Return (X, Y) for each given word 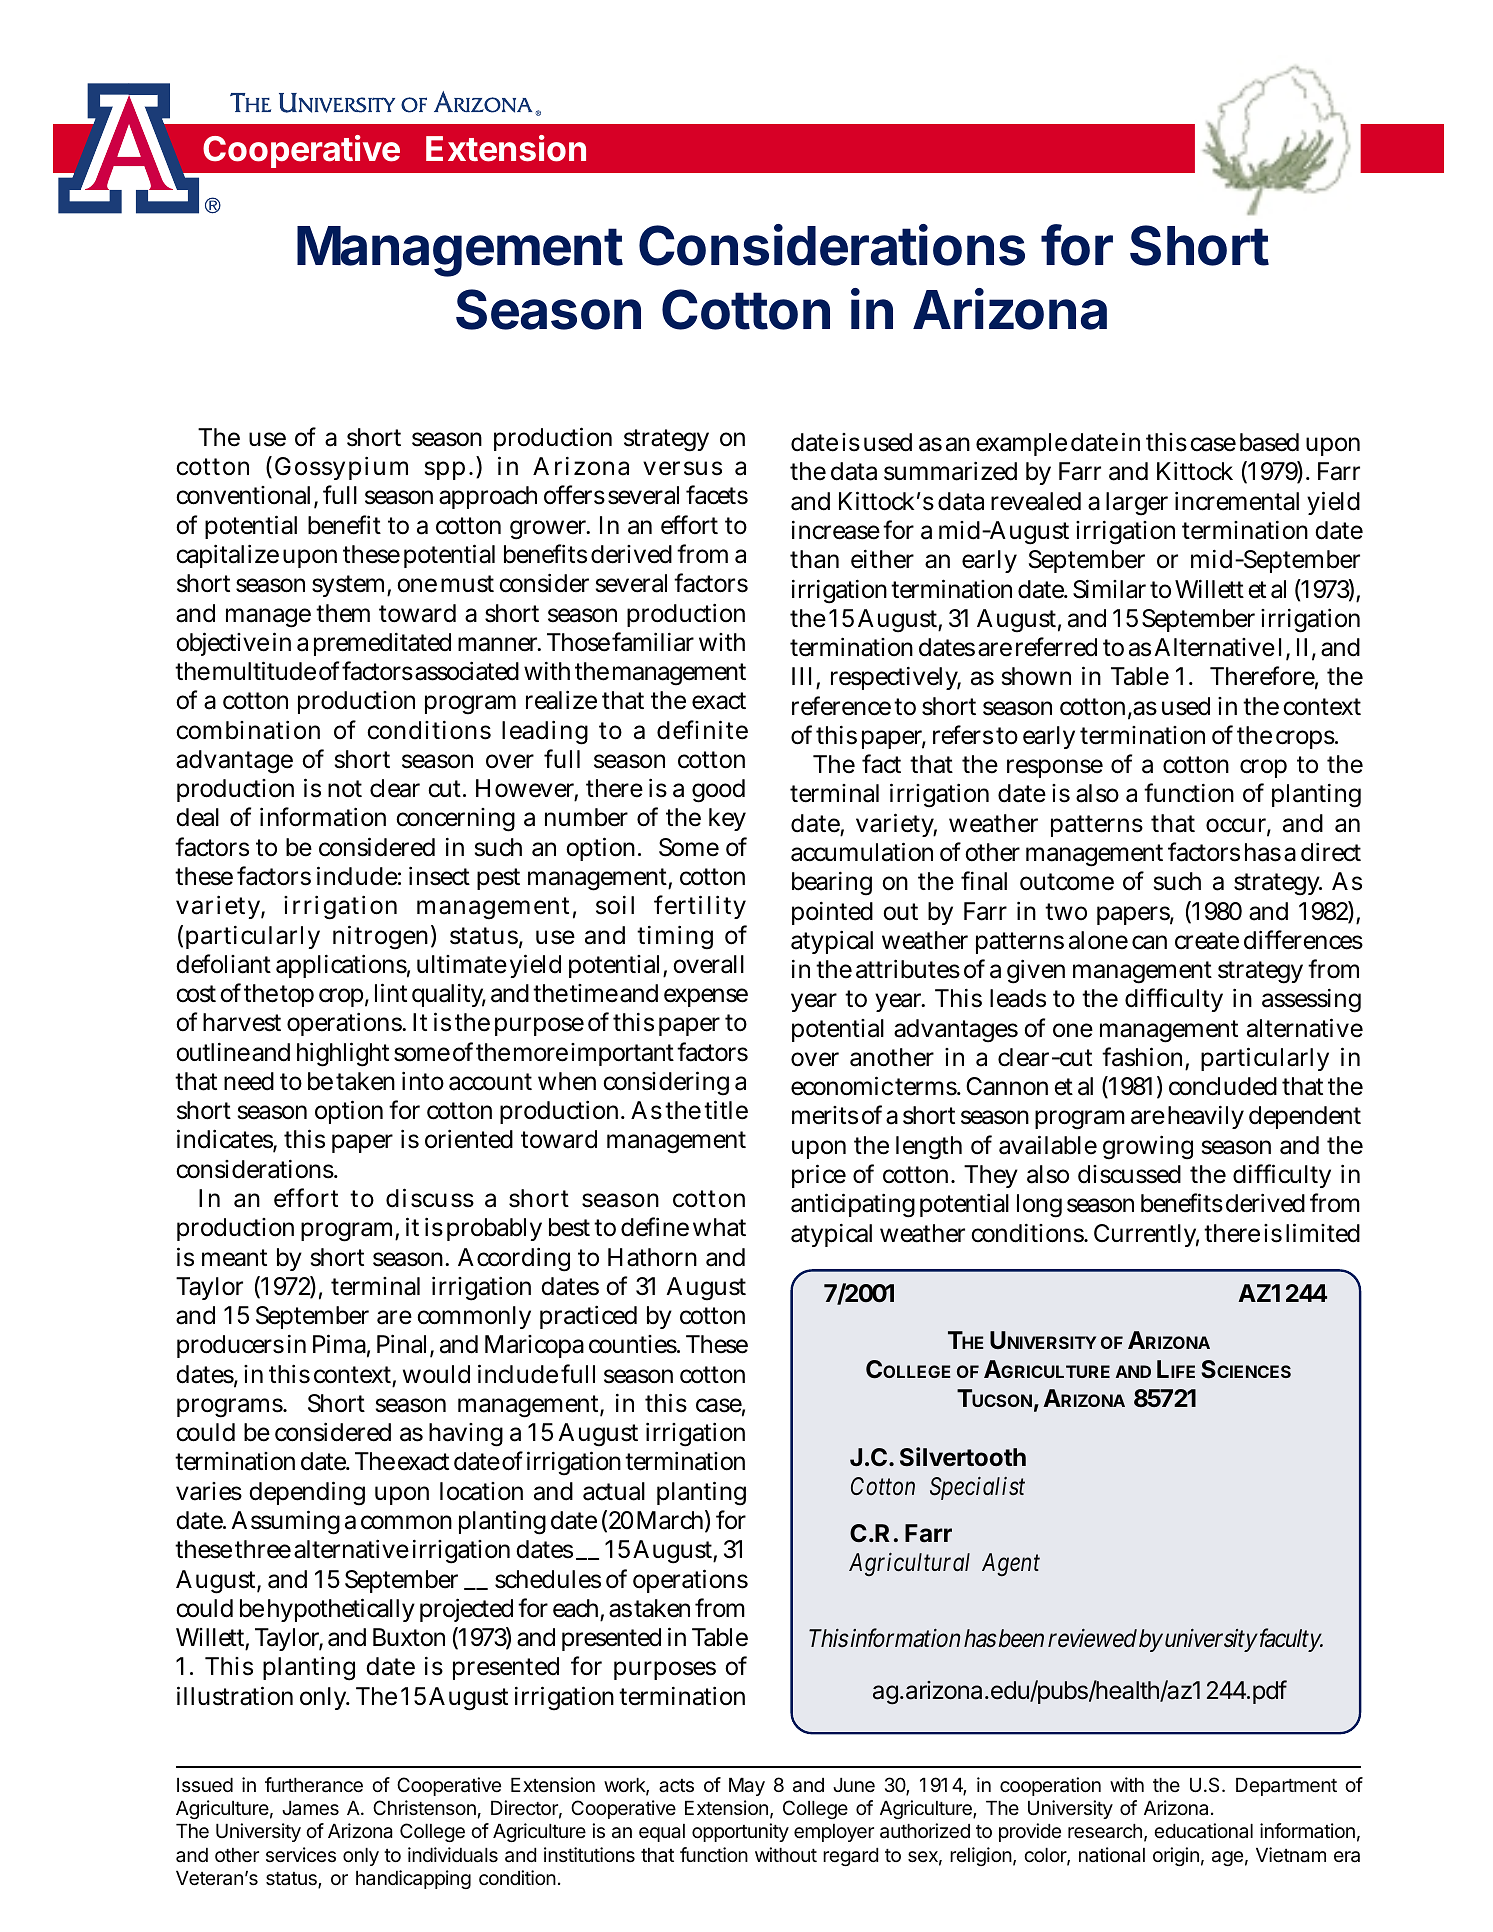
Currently (1146, 1235)
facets (717, 495)
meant (234, 1258)
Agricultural (909, 1564)
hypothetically (341, 1610)
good (718, 791)
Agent (1011, 1565)
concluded (1223, 1086)
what (719, 1227)
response (1055, 768)
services (301, 1855)
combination (248, 730)
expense (706, 997)
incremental (1237, 501)
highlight (343, 1054)
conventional (245, 497)
